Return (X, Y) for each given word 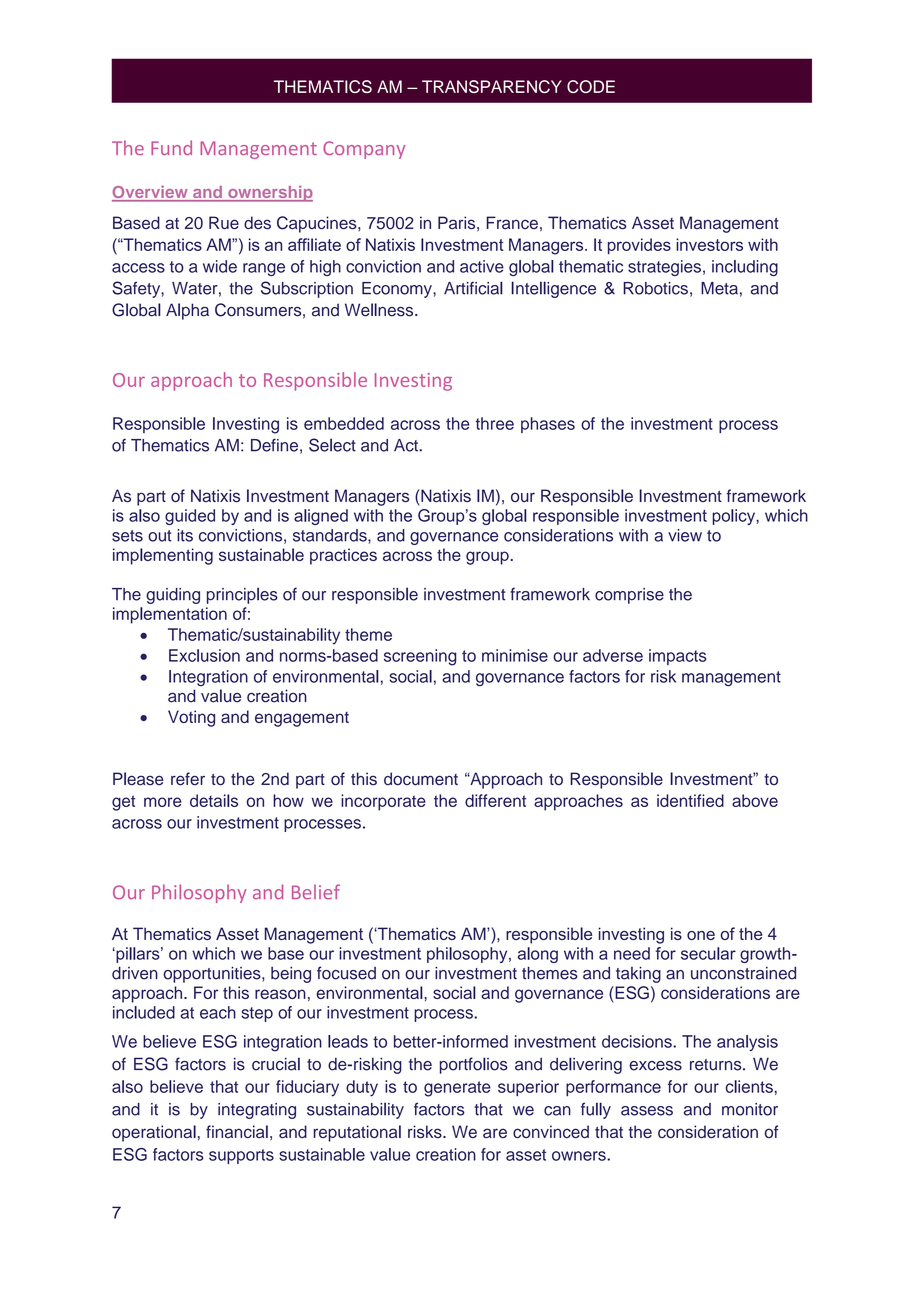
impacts (677, 657)
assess (647, 1111)
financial (237, 1131)
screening (420, 657)
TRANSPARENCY (492, 86)
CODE (591, 86)
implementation (170, 615)
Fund (171, 147)
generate (457, 1089)
